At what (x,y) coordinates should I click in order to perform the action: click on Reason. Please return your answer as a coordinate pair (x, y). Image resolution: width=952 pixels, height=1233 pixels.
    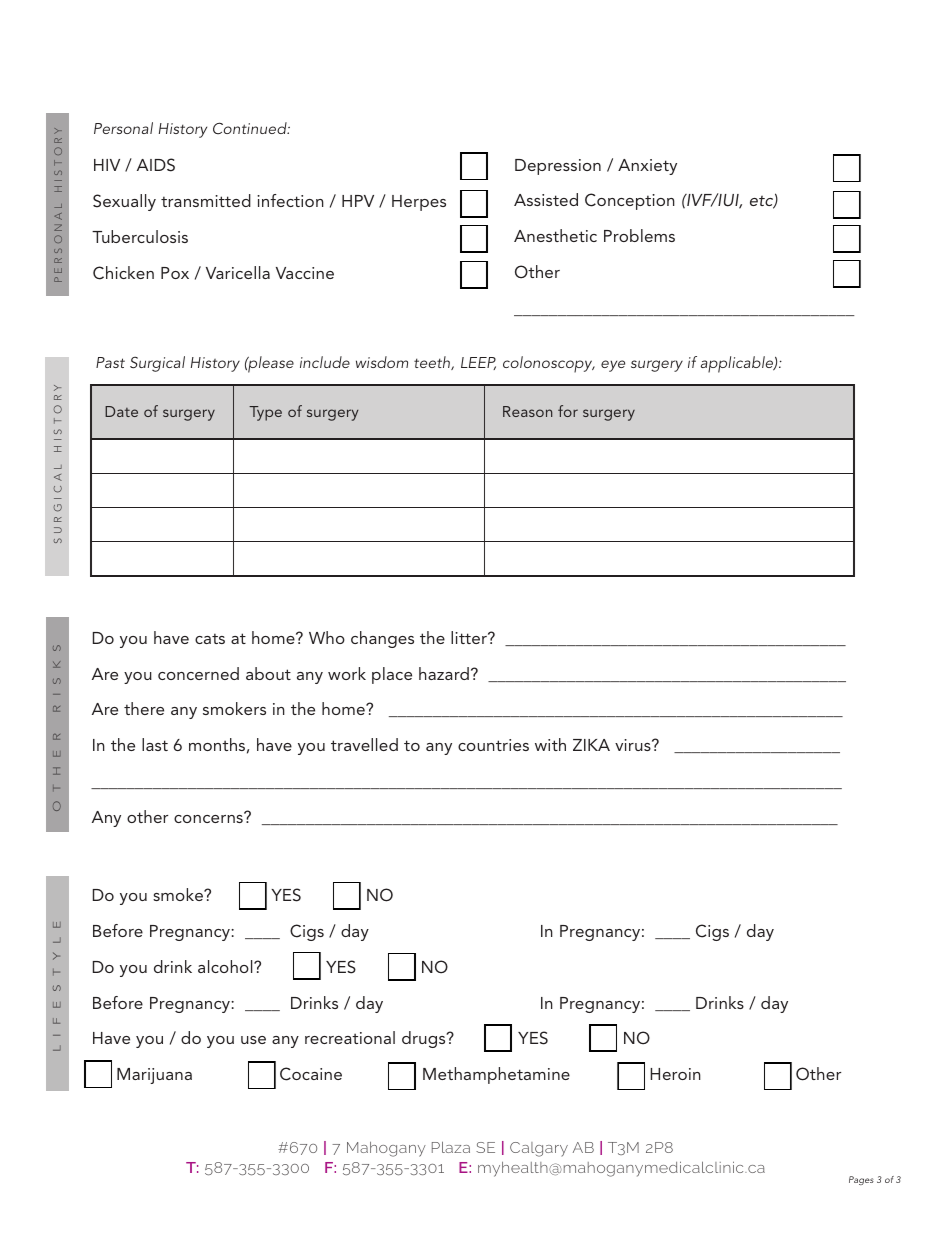
    Looking at the image, I should click on (527, 411).
